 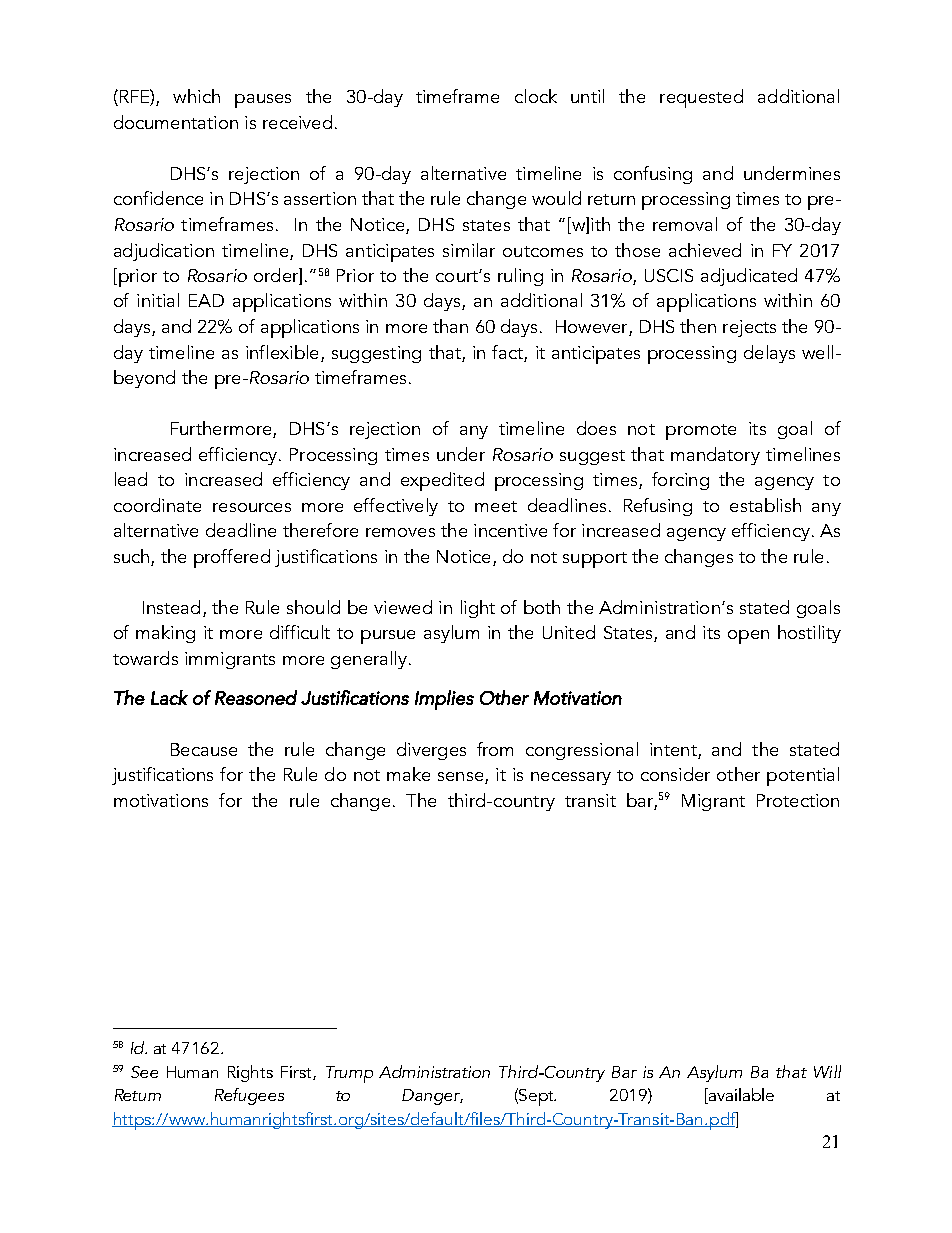 What do you see at coordinates (450, 326) in the screenshot?
I see `than` at bounding box center [450, 326].
